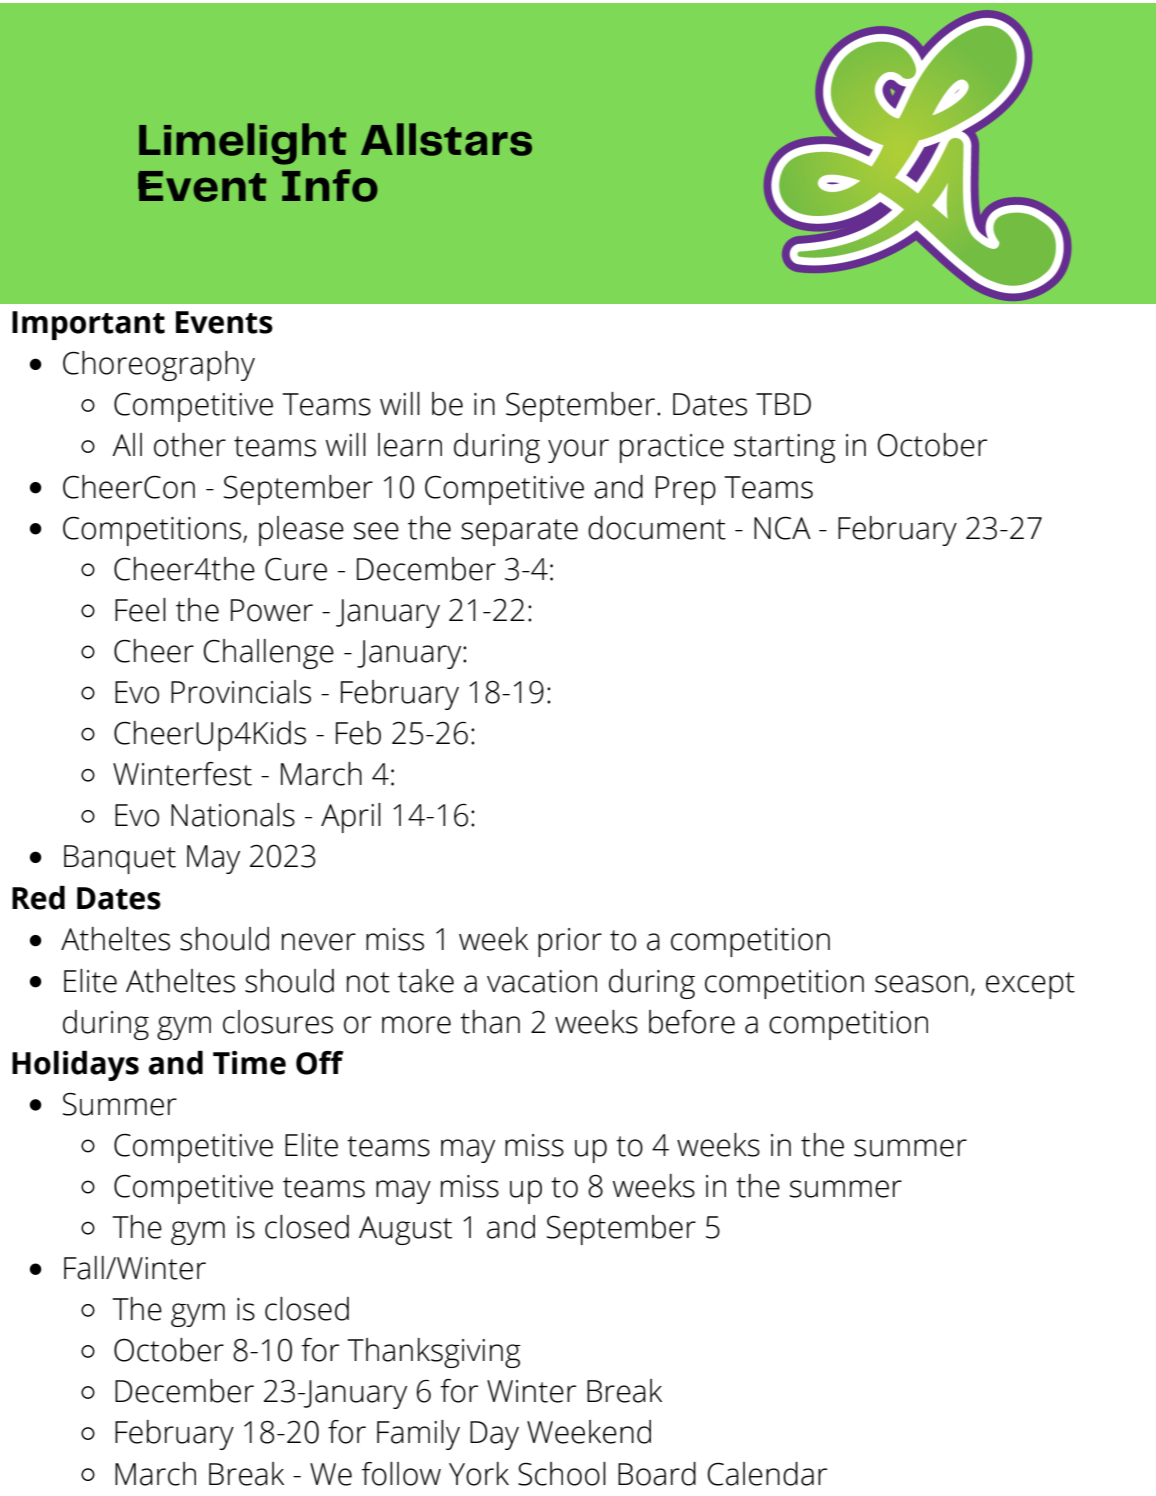 The height and width of the screenshot is (1496, 1156). What do you see at coordinates (140, 610) in the screenshot?
I see `Feel` at bounding box center [140, 610].
